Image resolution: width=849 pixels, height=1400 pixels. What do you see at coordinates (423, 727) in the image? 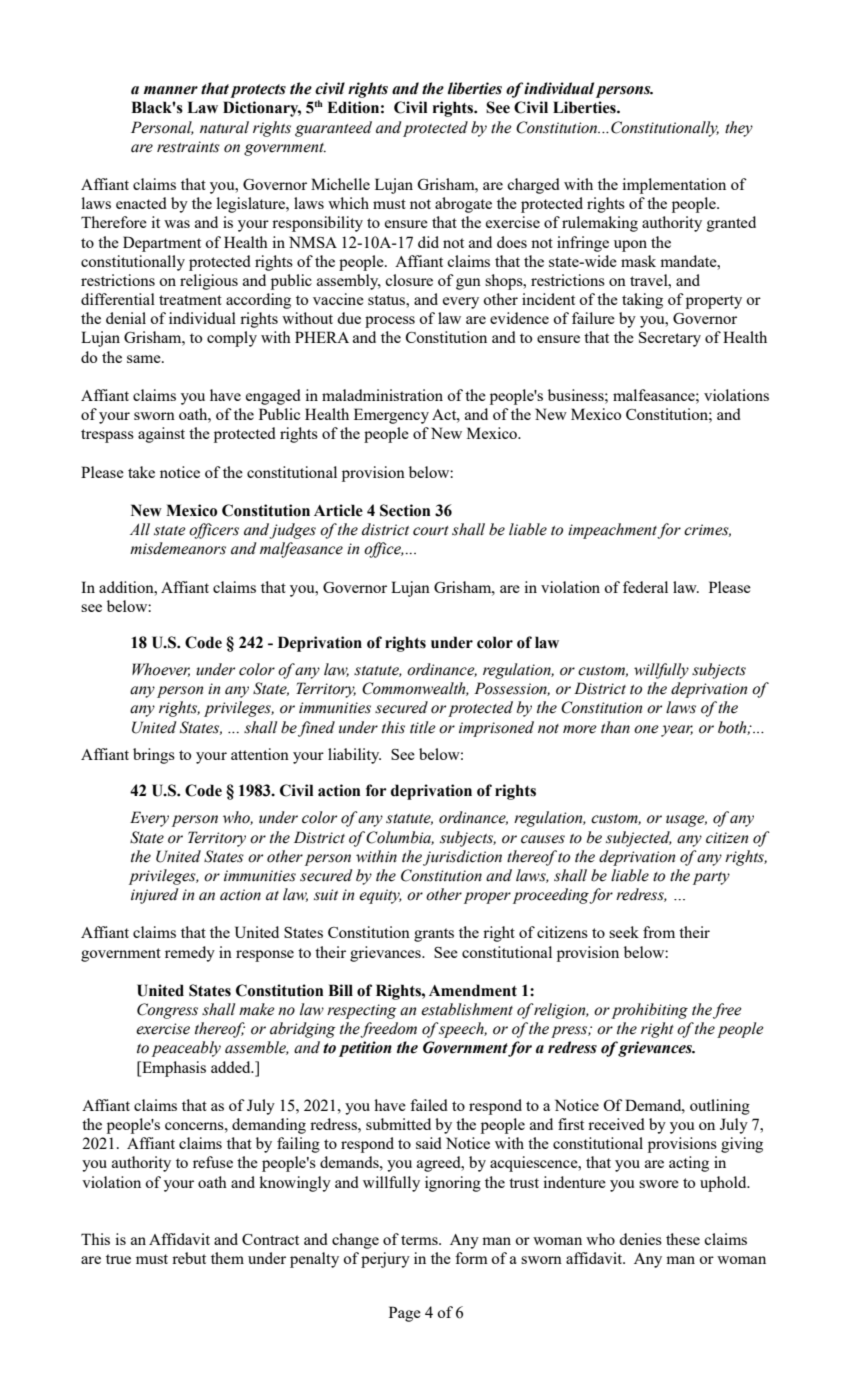
I see `title` at bounding box center [423, 727].
